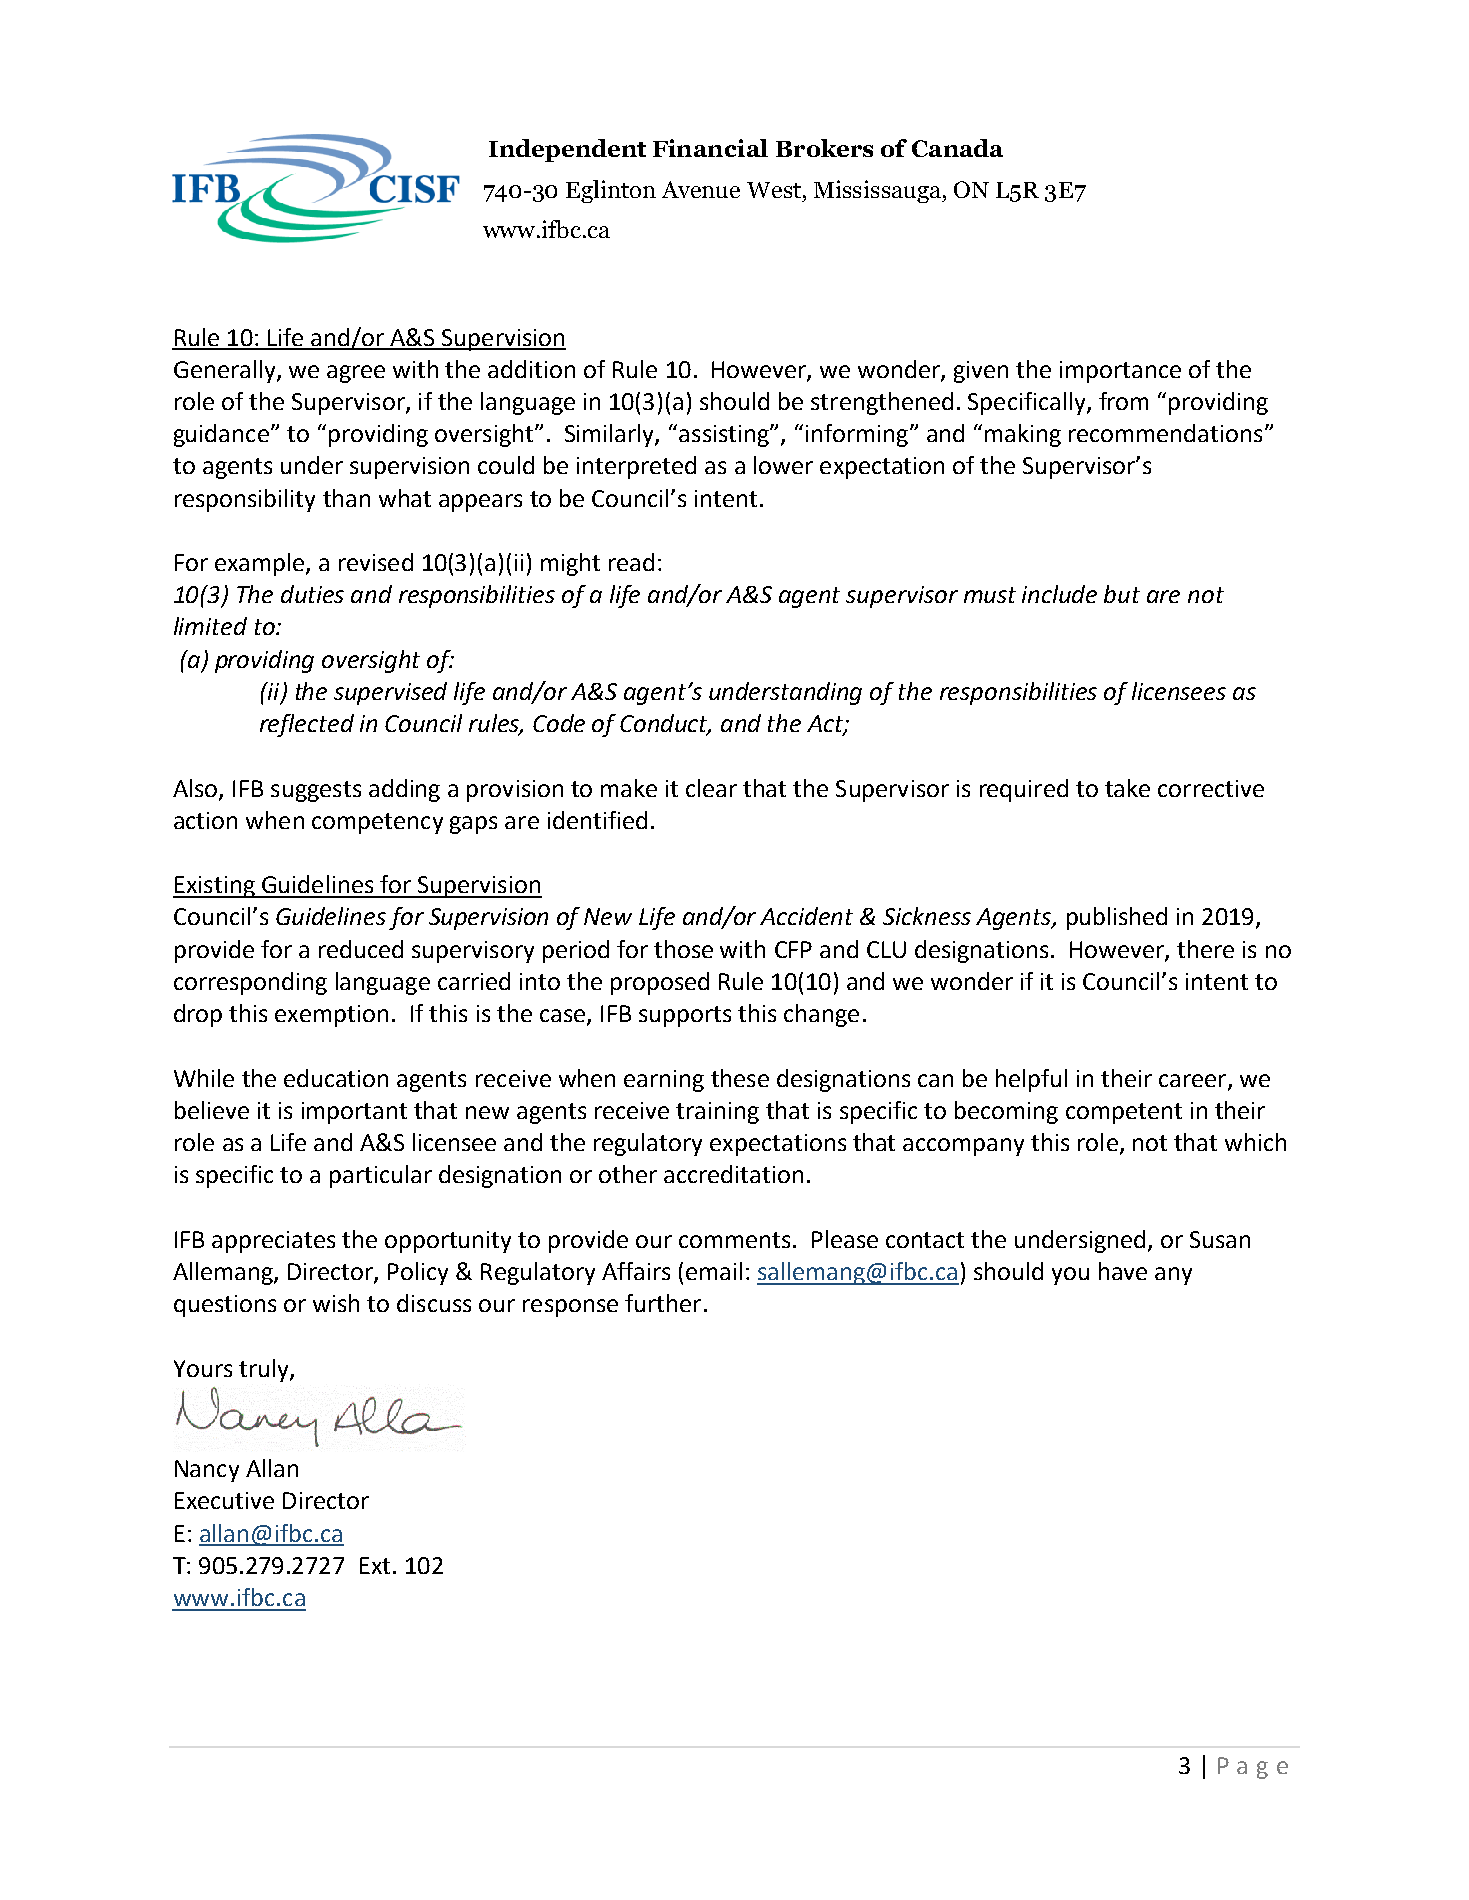 This screenshot has width=1469, height=1900. Describe the element at coordinates (701, 189) in the screenshot. I see `Avenue` at that location.
